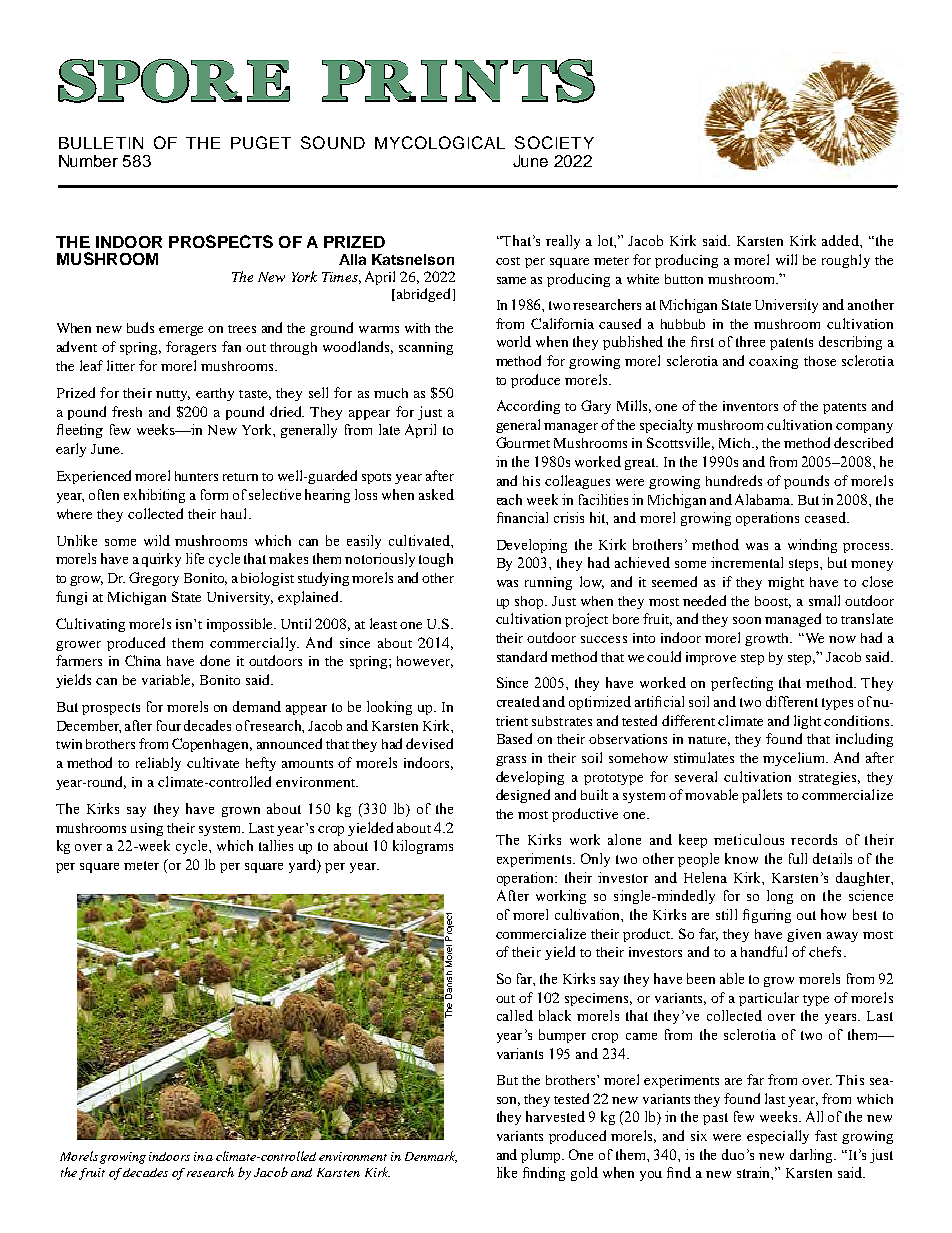 This page has width=952, height=1233. Describe the element at coordinates (764, 499) in the page. I see `Alabama` at that location.
